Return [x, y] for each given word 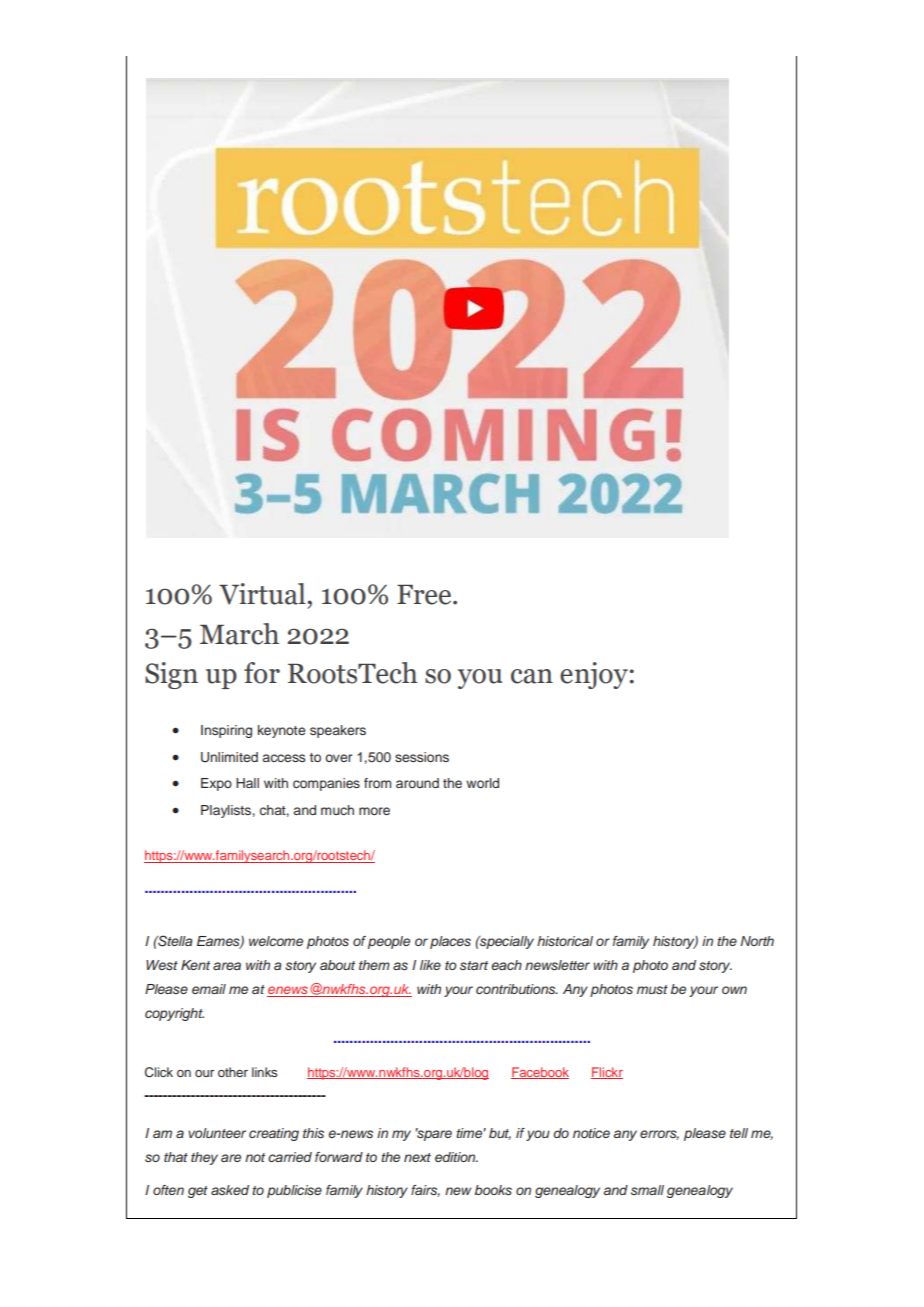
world [482, 783]
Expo [216, 784]
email [209, 989]
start [474, 965]
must [652, 989]
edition [456, 1157]
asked [230, 1190]
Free [424, 595]
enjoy [594, 675]
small [647, 1190]
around [417, 783]
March [239, 634]
